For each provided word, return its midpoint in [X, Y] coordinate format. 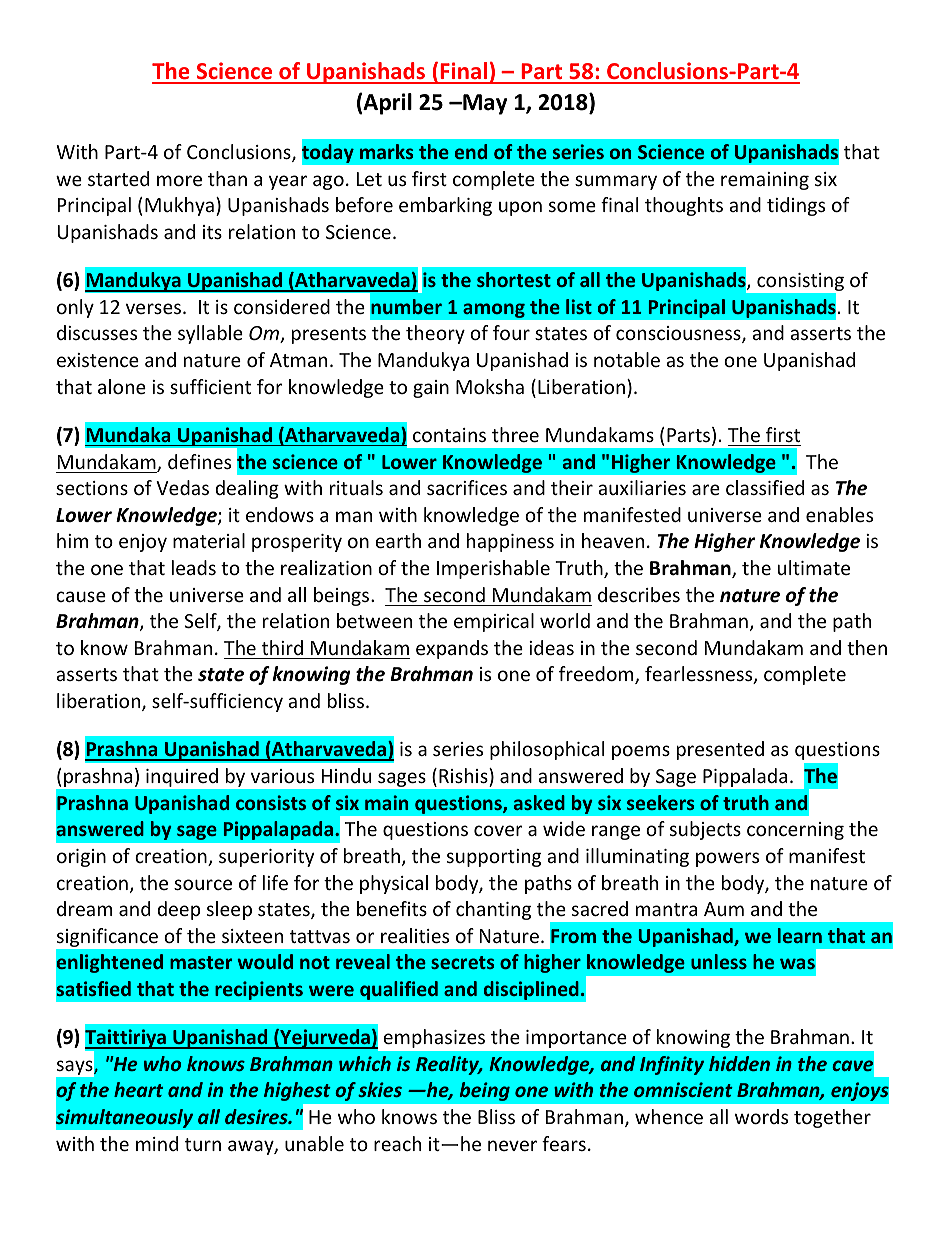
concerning [795, 831]
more [179, 180]
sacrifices [467, 487]
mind [157, 1143]
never [512, 1145]
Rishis [464, 775]
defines [199, 461]
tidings [796, 206]
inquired [182, 777]
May [484, 104]
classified [765, 487]
